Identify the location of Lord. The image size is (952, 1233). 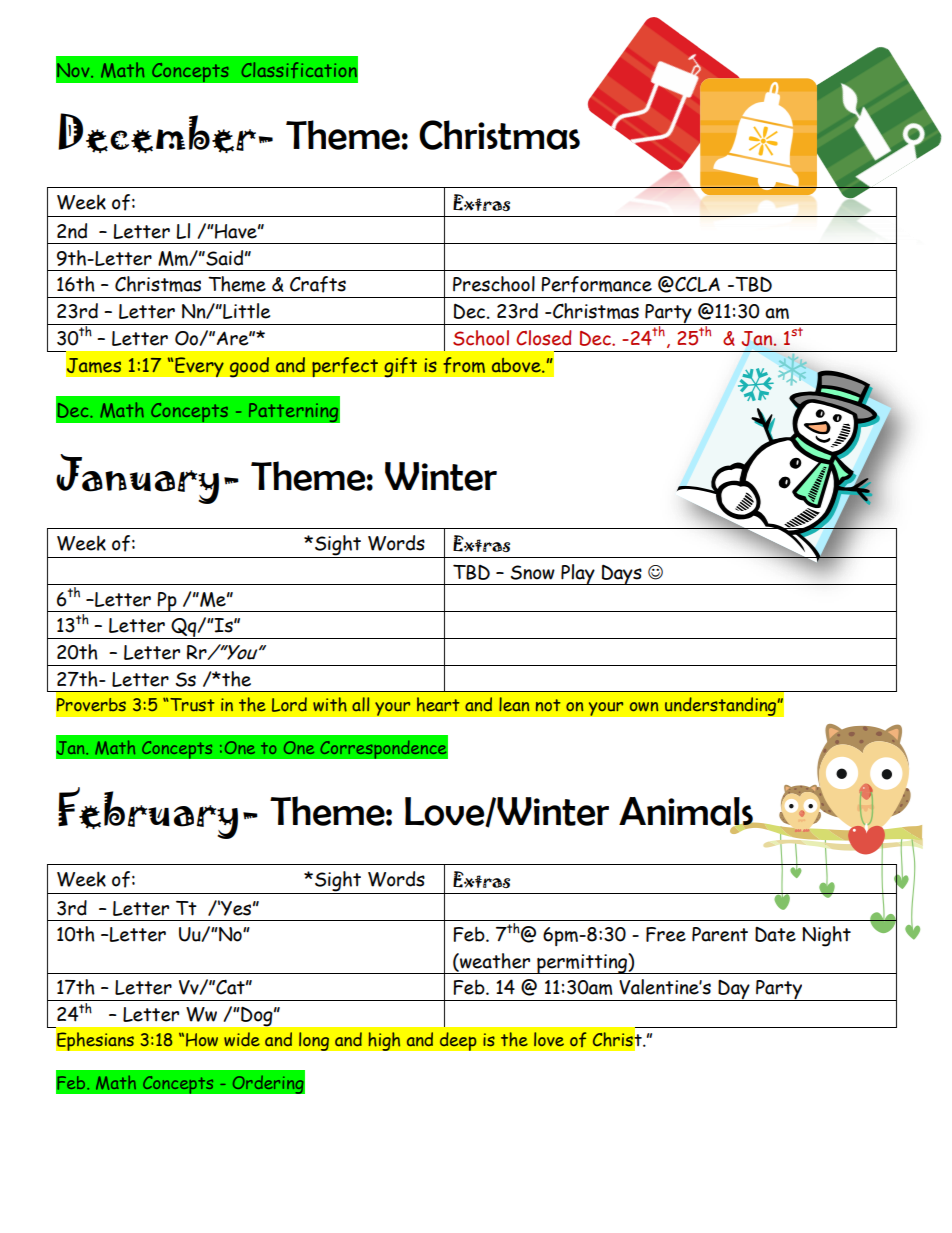
(289, 704).
